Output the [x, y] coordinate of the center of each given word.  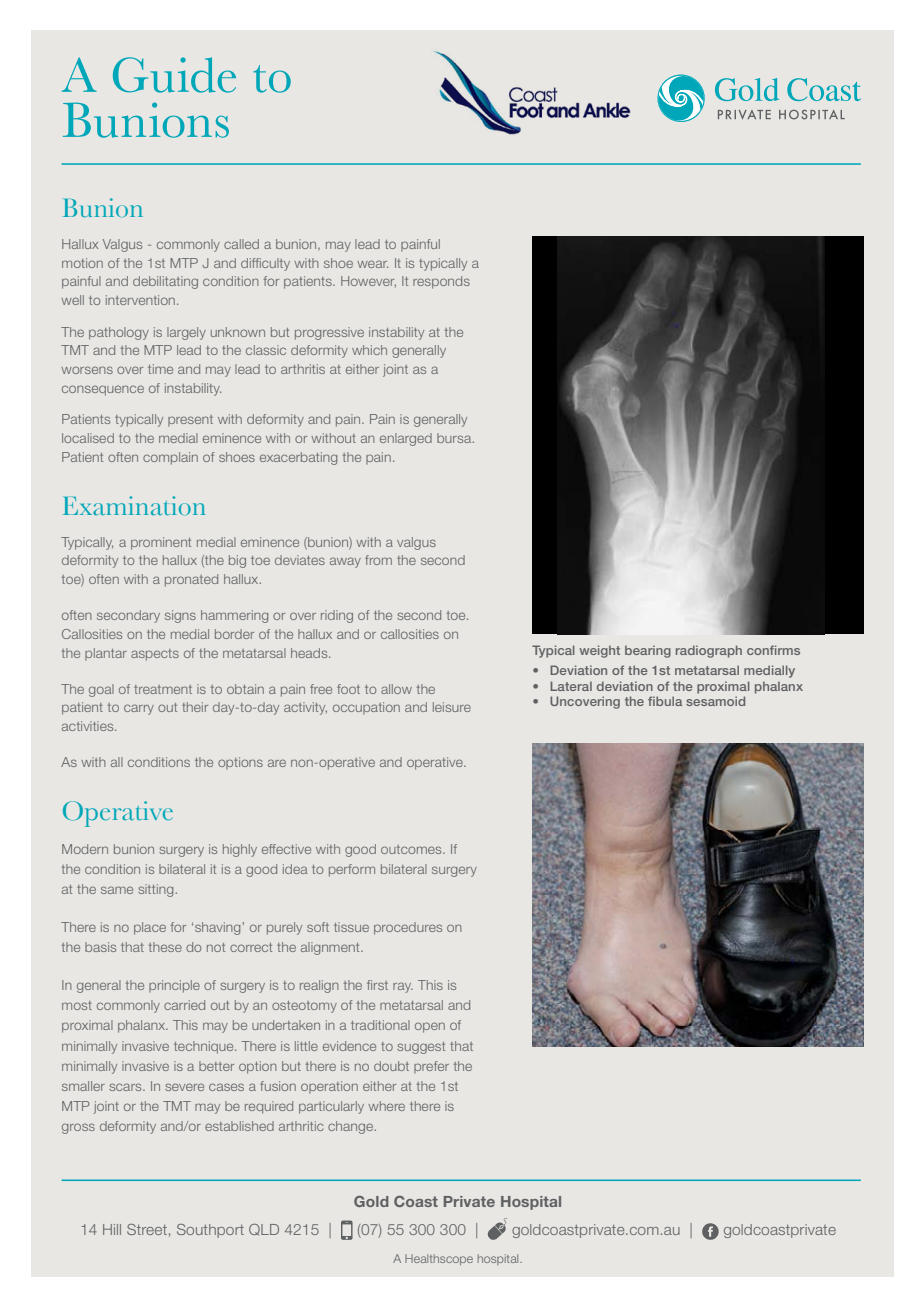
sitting [155, 890]
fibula [665, 701]
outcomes [412, 849]
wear [372, 264]
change [352, 1127]
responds [441, 282]
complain [170, 458]
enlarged [406, 439]
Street [147, 1229]
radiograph [709, 651]
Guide [174, 75]
